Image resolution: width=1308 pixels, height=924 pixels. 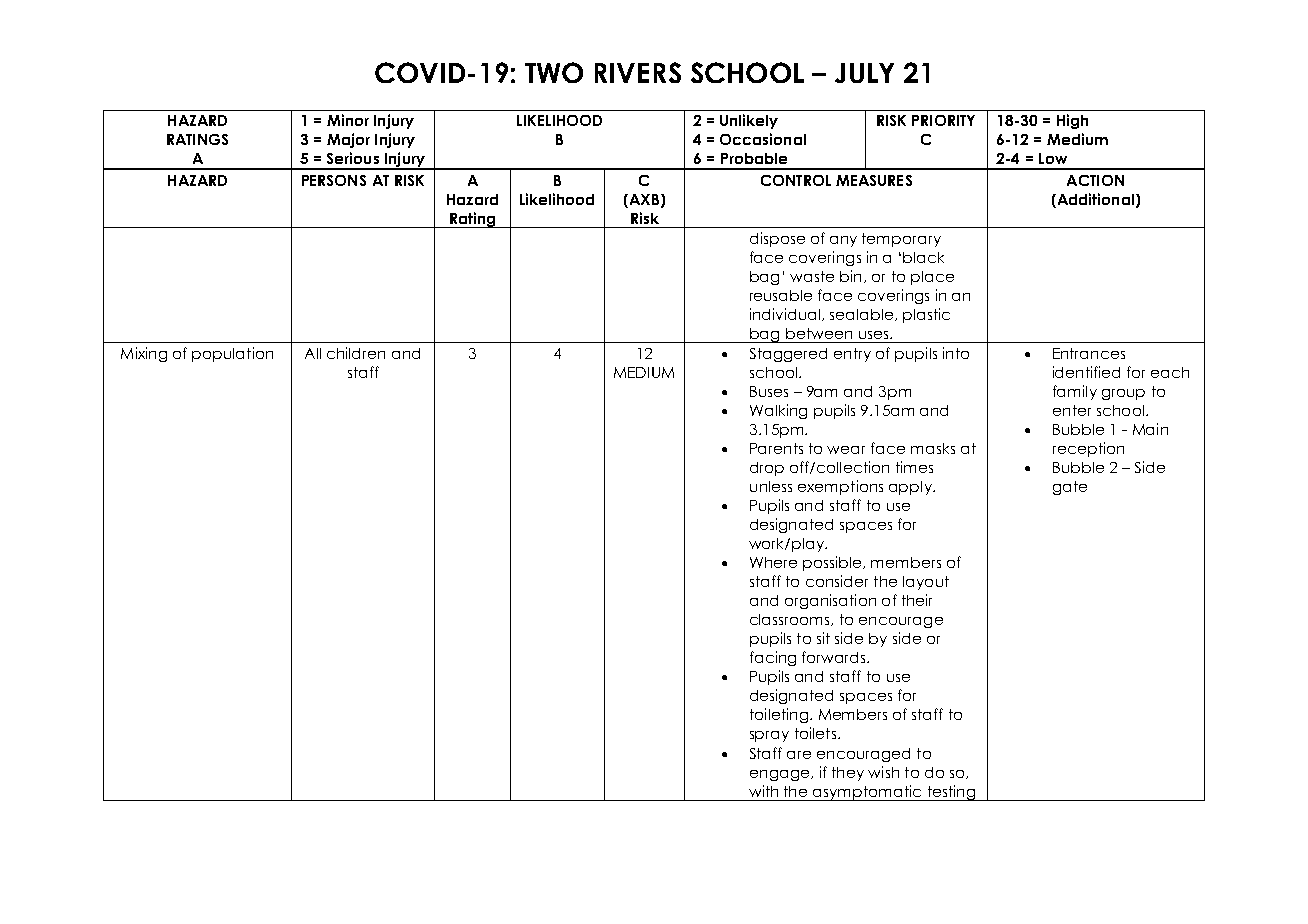 What do you see at coordinates (643, 199) in the page?
I see `AXB` at bounding box center [643, 199].
